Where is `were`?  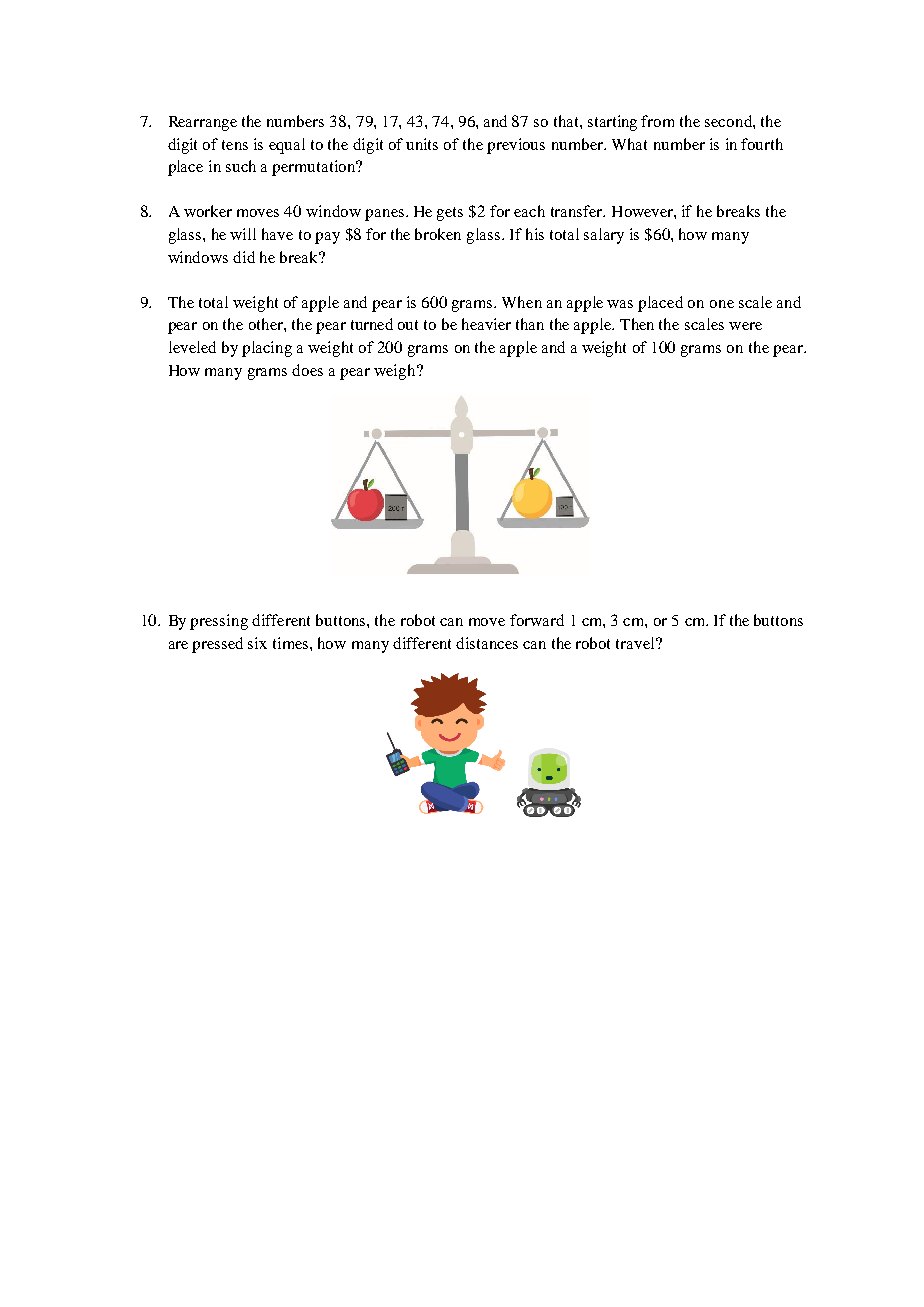
were is located at coordinates (745, 326).
